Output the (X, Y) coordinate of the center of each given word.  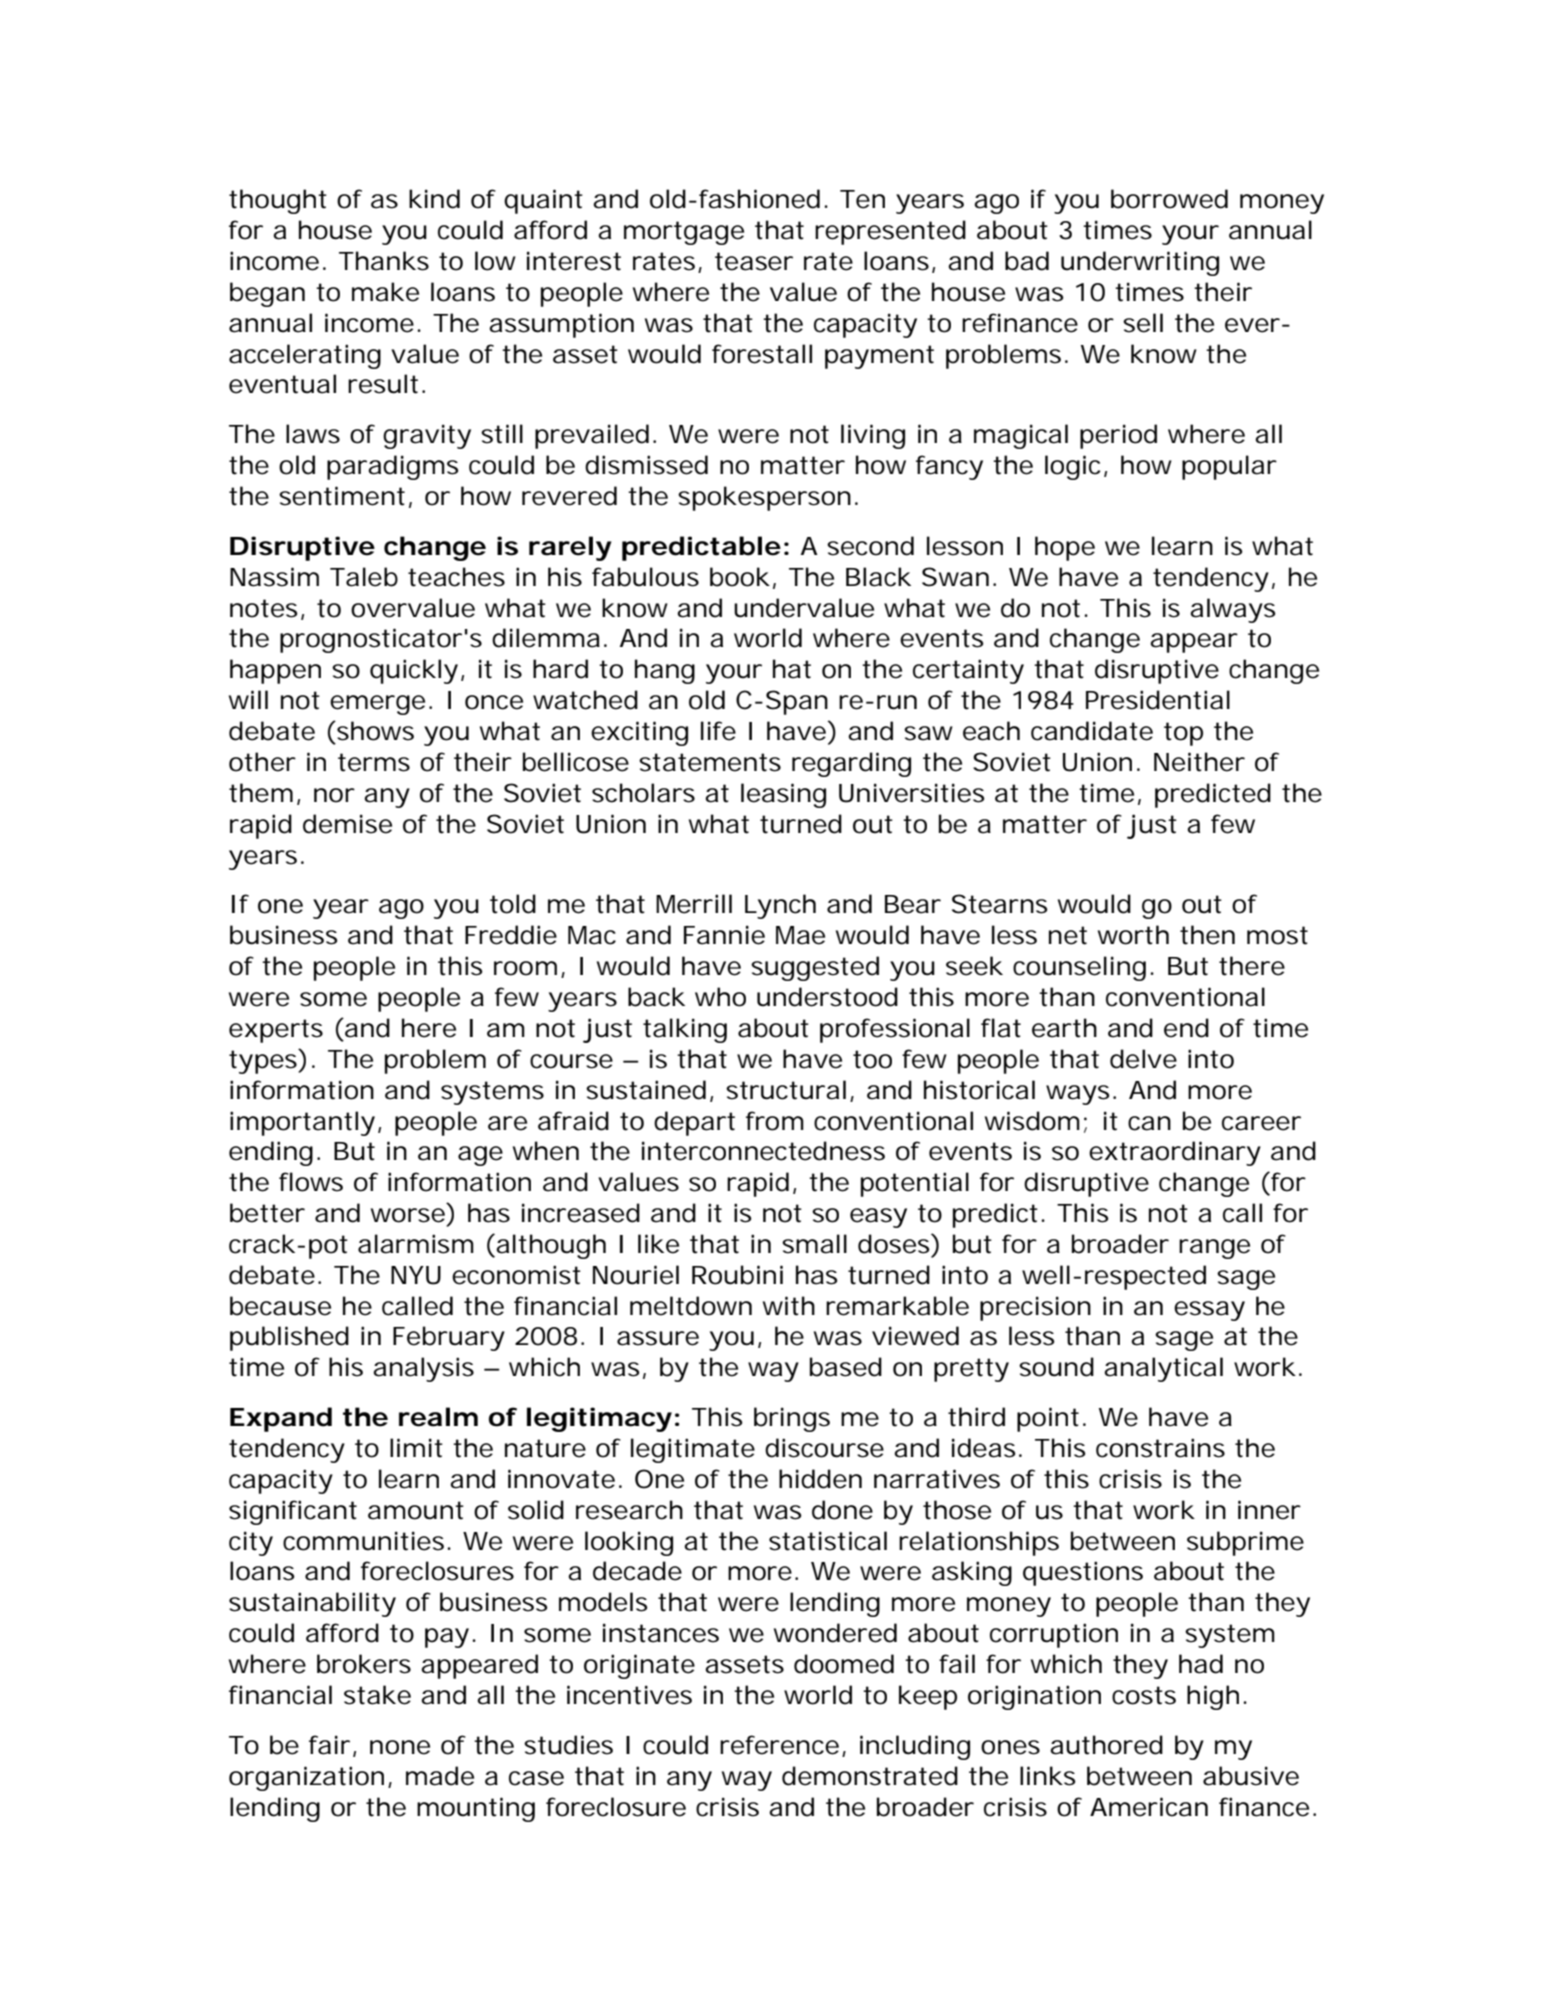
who (720, 997)
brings (792, 1419)
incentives (629, 1695)
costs (1144, 1695)
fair (329, 1745)
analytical (1163, 1369)
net (1068, 935)
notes (264, 608)
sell (1143, 323)
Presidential (1158, 700)
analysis (423, 1369)
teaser (754, 261)
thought (278, 201)
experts (276, 1031)
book (739, 577)
